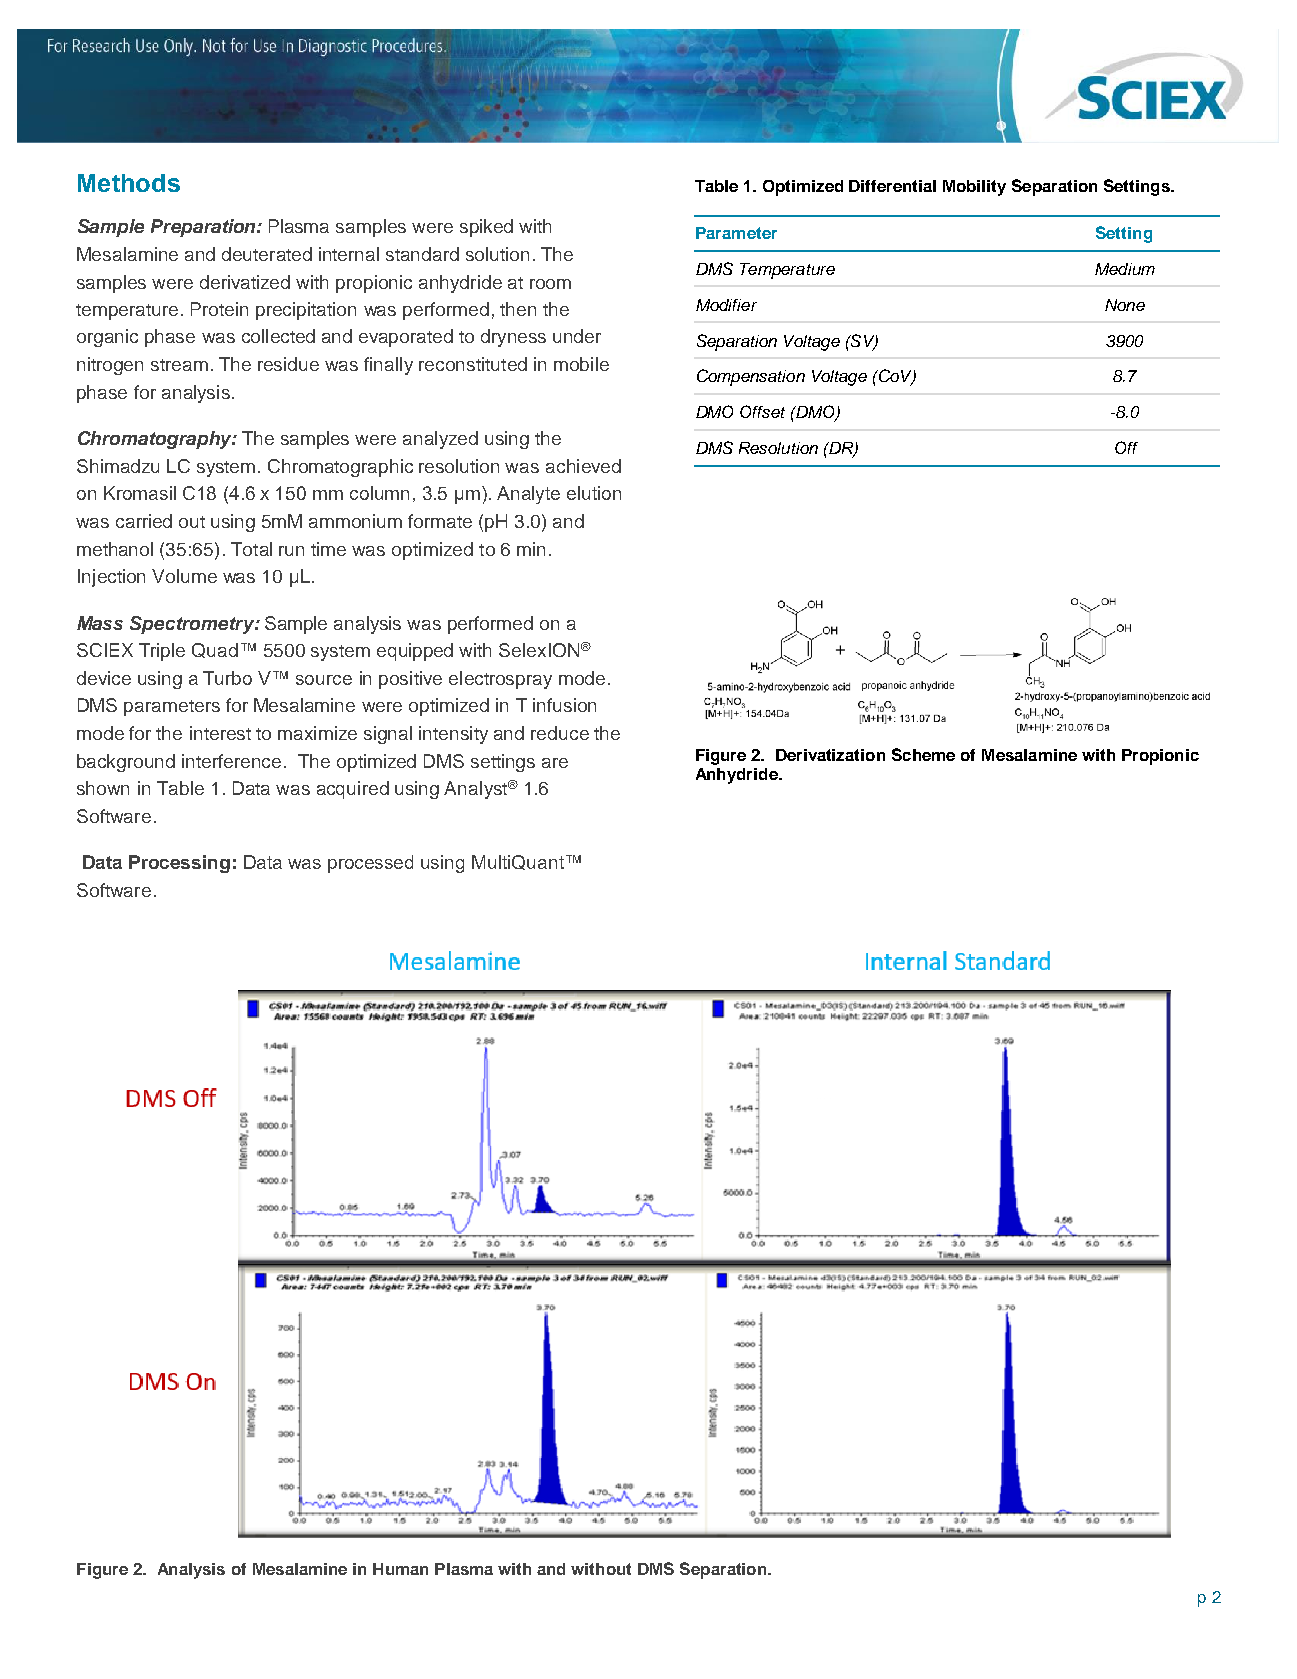 This screenshot has height=1679, width=1297. Describe the element at coordinates (179, 864) in the screenshot. I see `Processing` at that location.
